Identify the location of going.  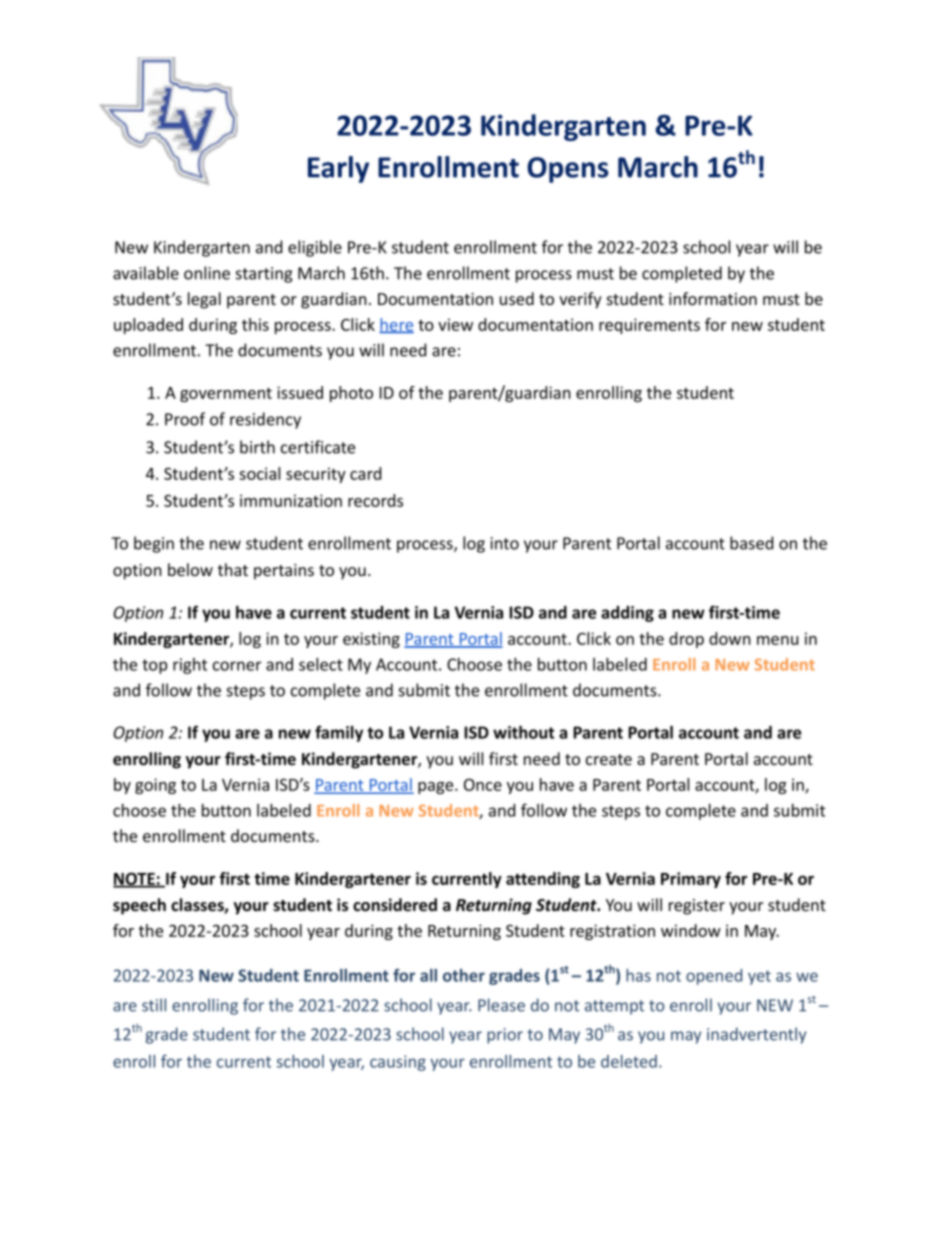
(155, 786).
